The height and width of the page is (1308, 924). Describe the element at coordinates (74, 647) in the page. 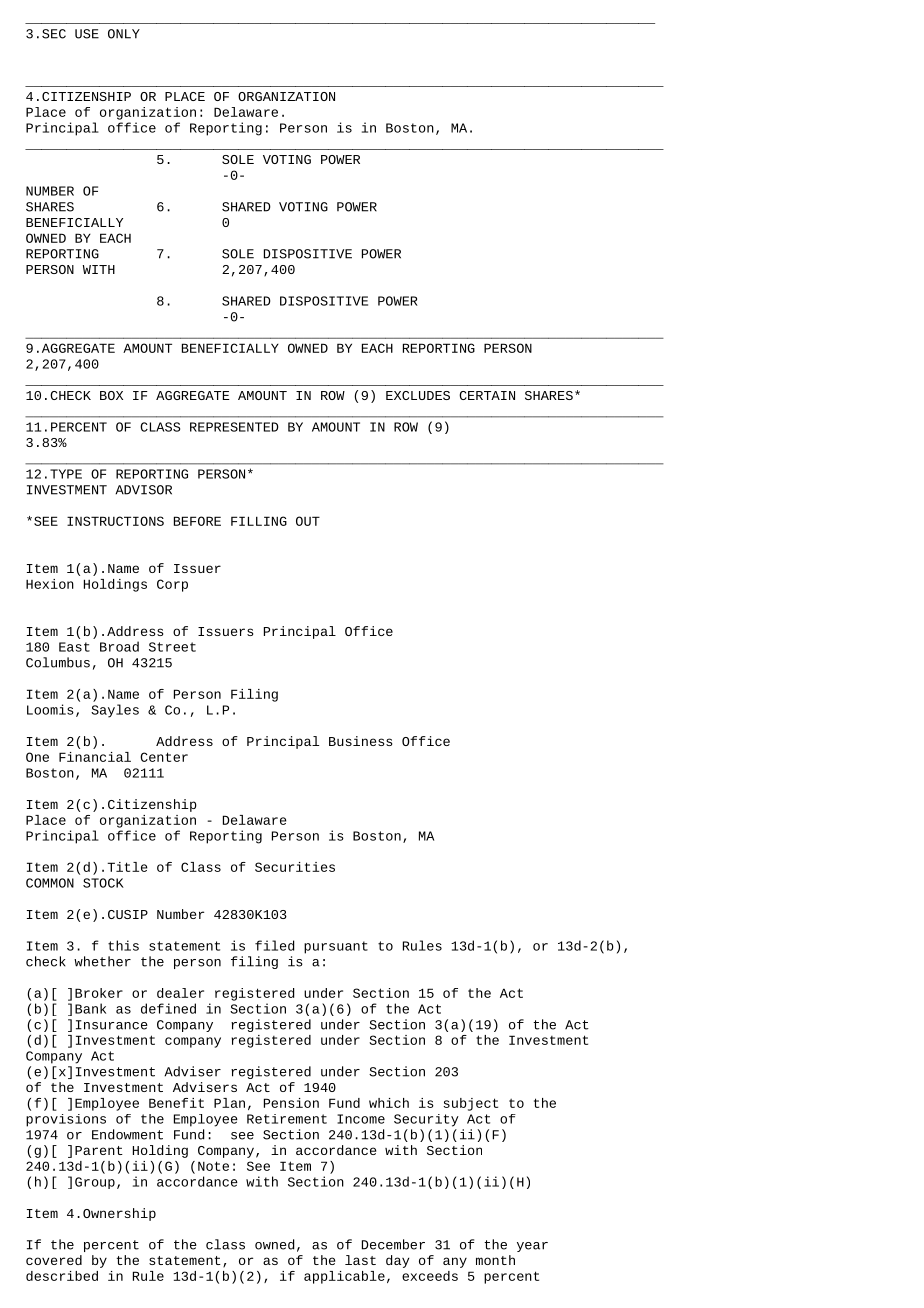

I see `East` at that location.
